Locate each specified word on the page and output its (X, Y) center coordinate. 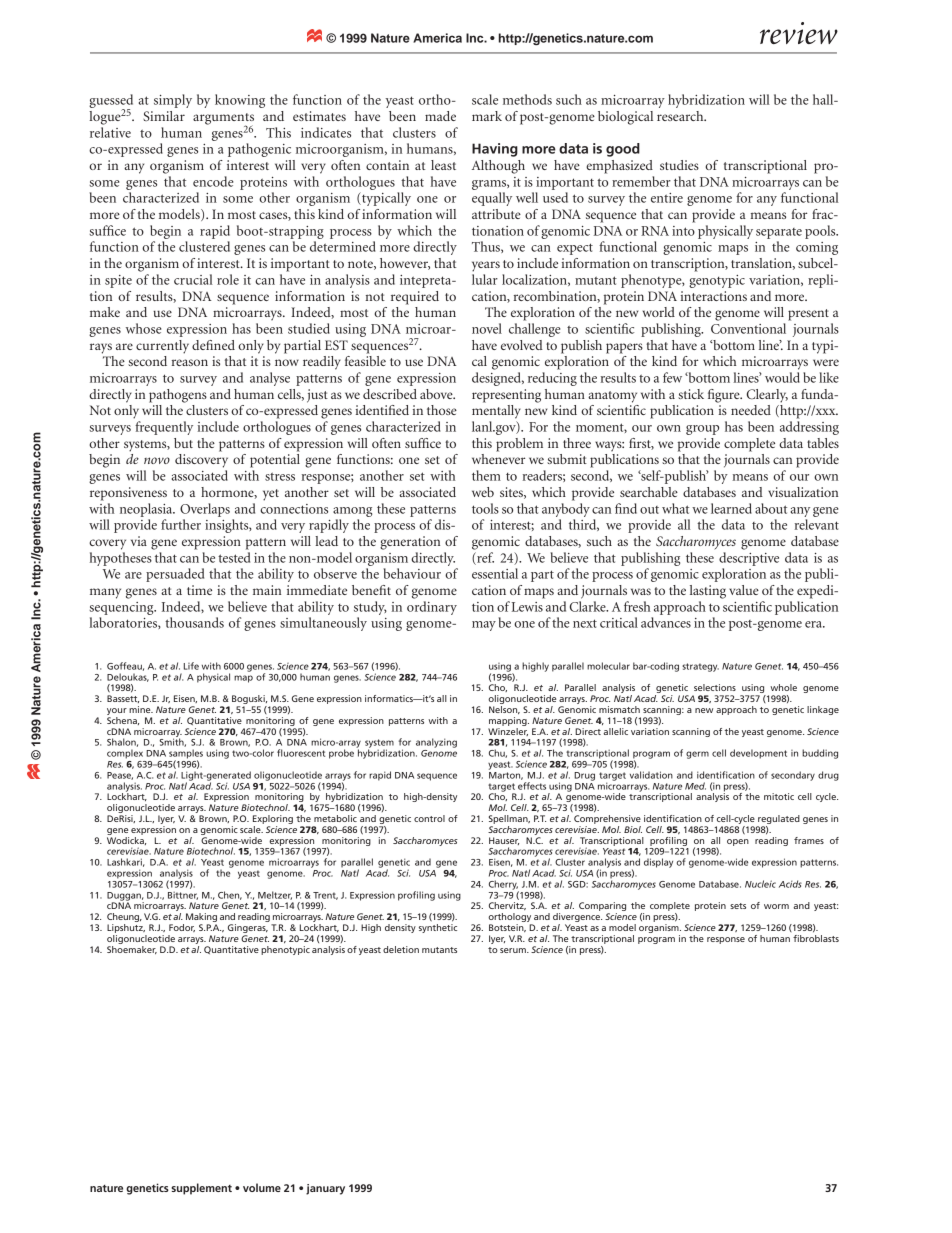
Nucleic (760, 884)
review (799, 33)
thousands (194, 622)
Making (201, 919)
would (782, 377)
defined (213, 345)
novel (487, 328)
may (484, 626)
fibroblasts (816, 937)
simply (173, 101)
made (440, 116)
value (744, 590)
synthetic (438, 928)
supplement (201, 1189)
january (325, 1189)
